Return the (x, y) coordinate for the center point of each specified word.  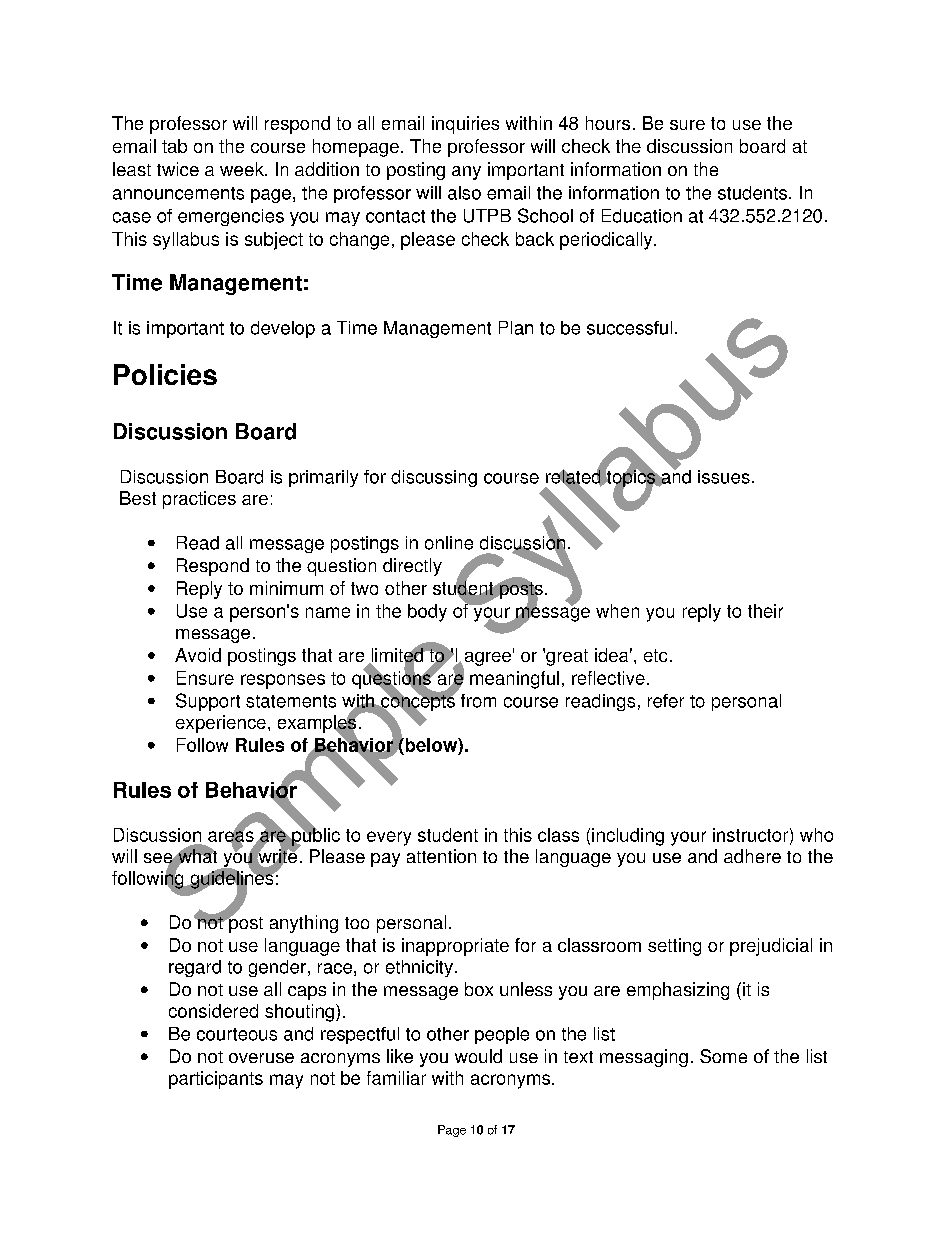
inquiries (465, 125)
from (478, 701)
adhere (752, 856)
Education (642, 216)
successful (629, 328)
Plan (516, 328)
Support (208, 702)
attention (441, 856)
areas (231, 836)
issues (724, 477)
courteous (237, 1034)
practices (199, 500)
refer (666, 701)
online (449, 543)
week (243, 169)
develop (283, 329)
